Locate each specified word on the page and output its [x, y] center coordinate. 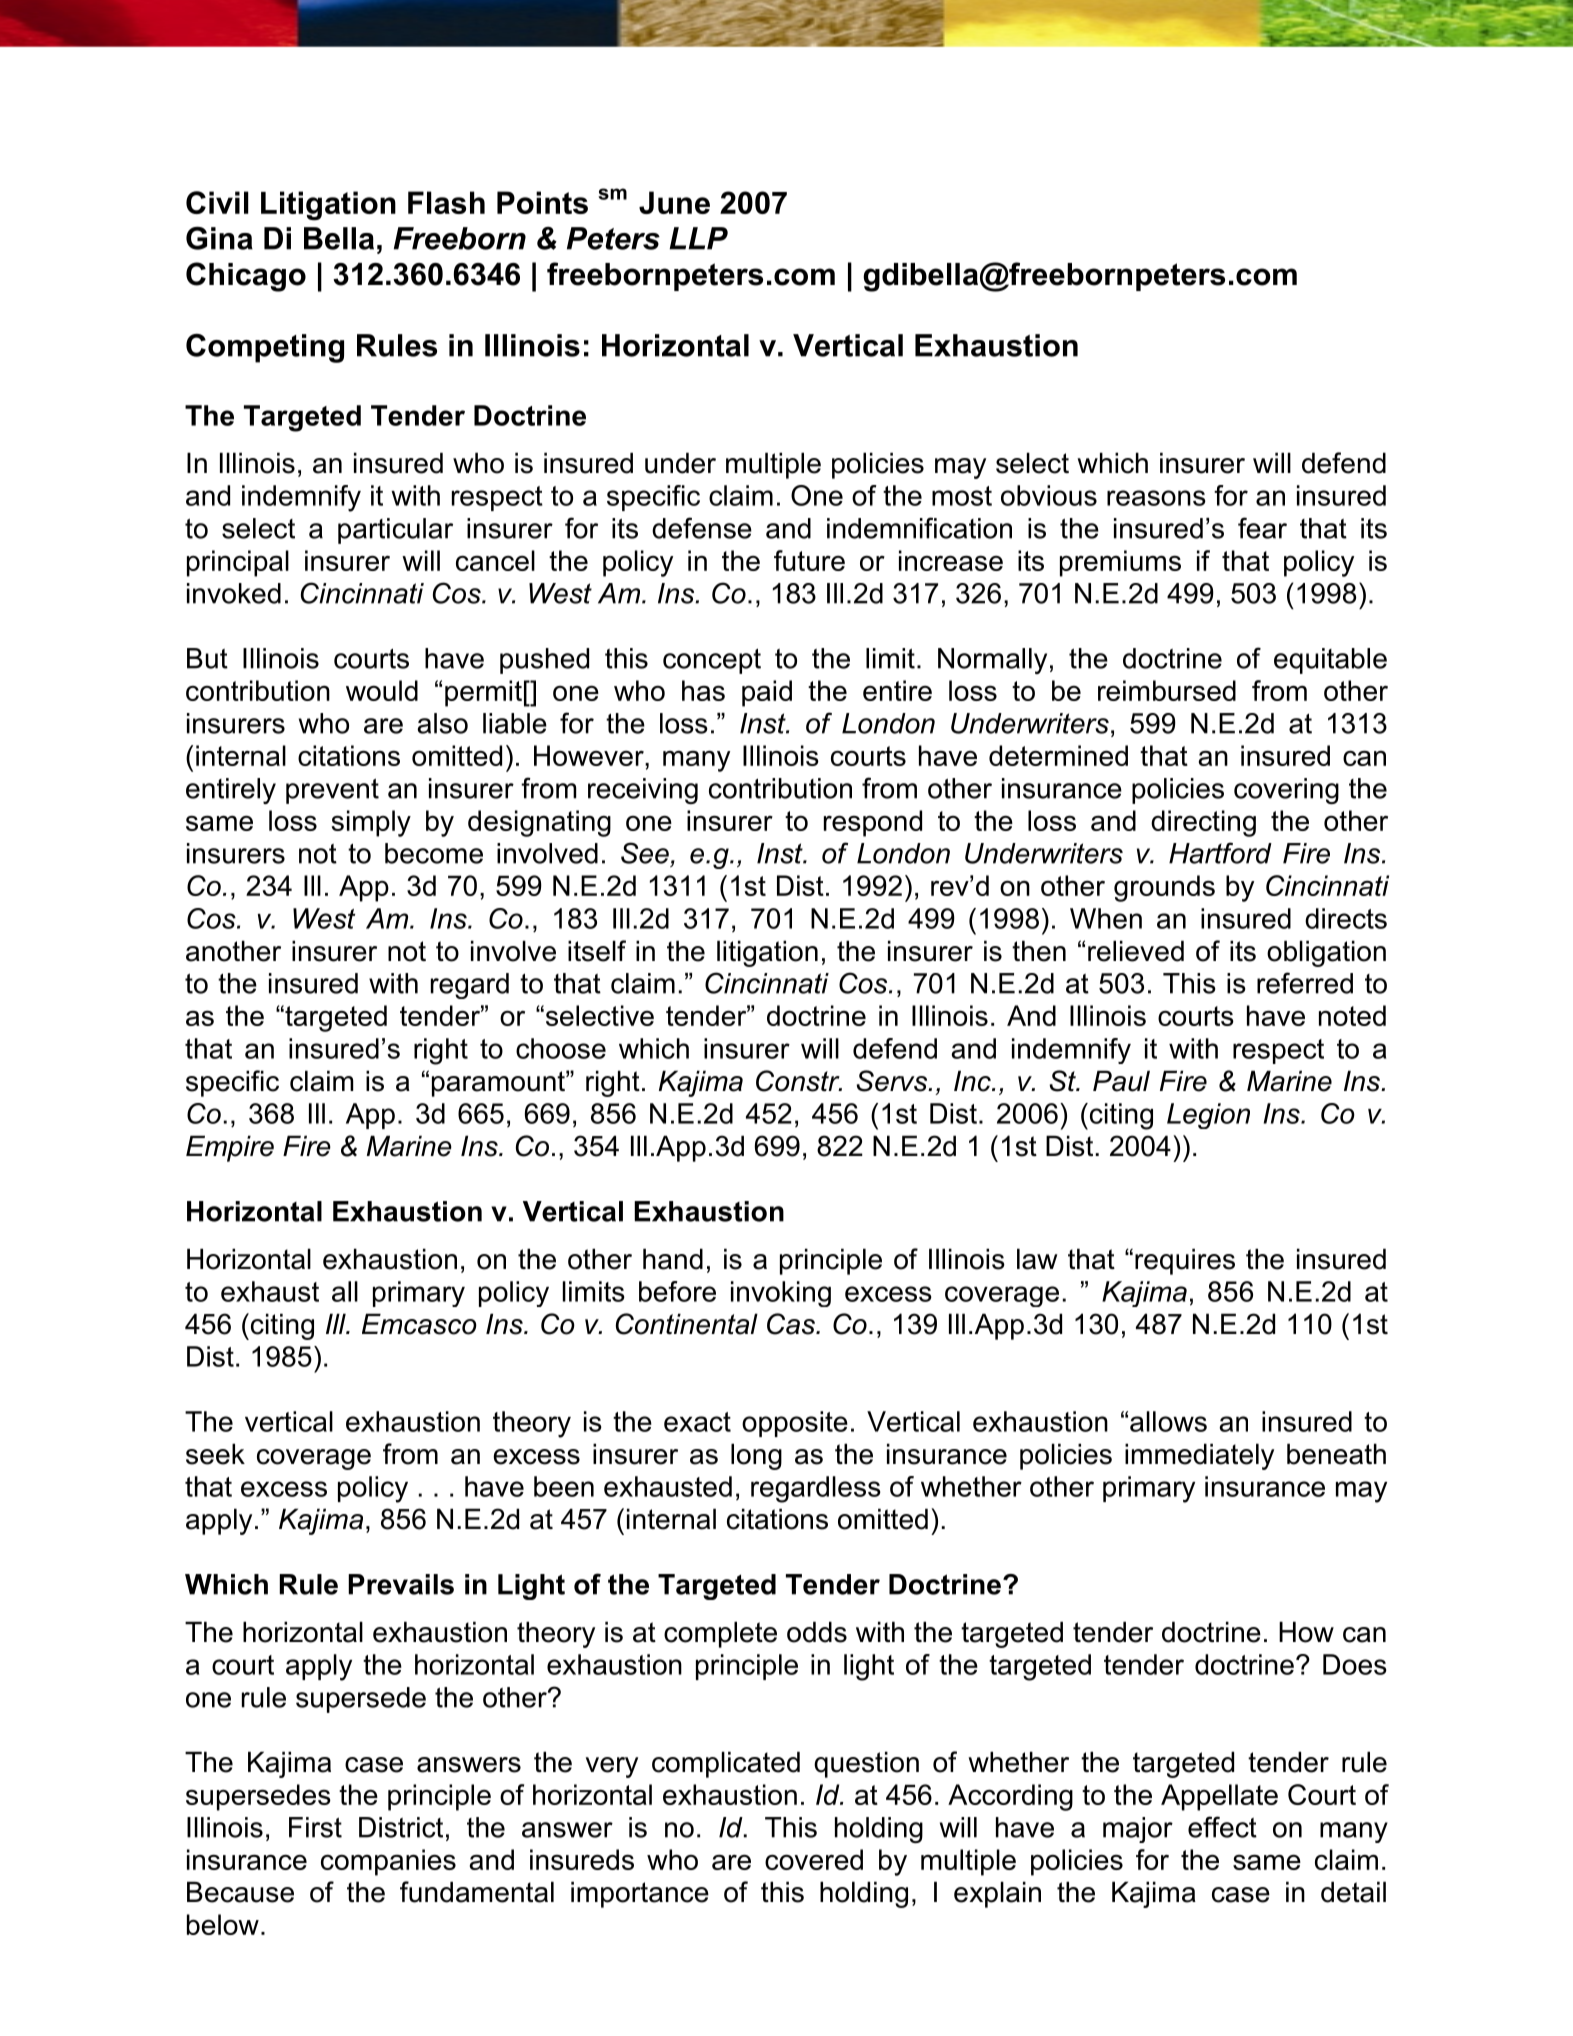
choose [561, 1048]
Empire [230, 1148]
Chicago [246, 277]
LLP [698, 238]
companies [388, 1862]
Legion [1208, 1116]
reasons [1156, 498]
